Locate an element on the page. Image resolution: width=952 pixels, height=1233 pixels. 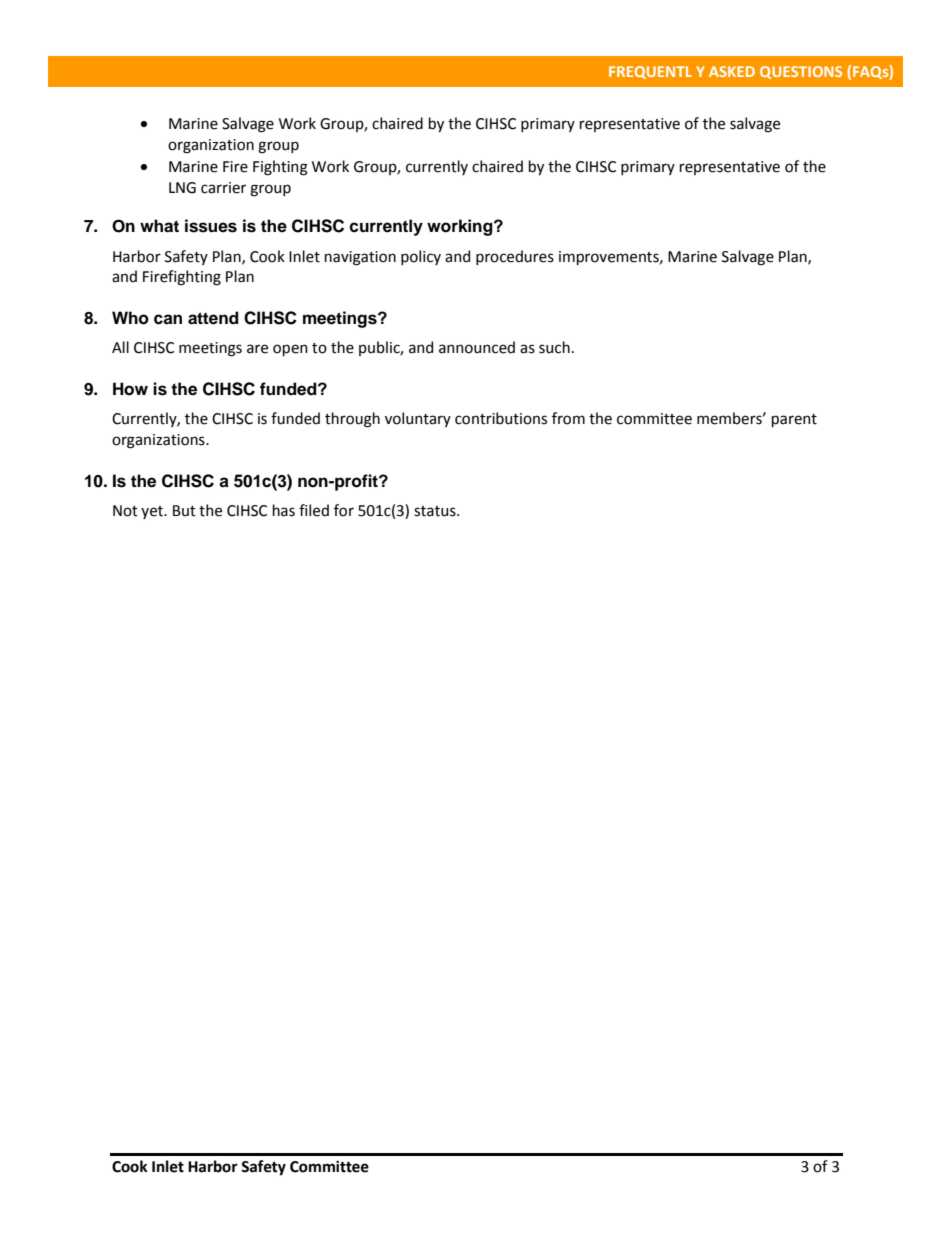
contributions is located at coordinates (501, 418).
